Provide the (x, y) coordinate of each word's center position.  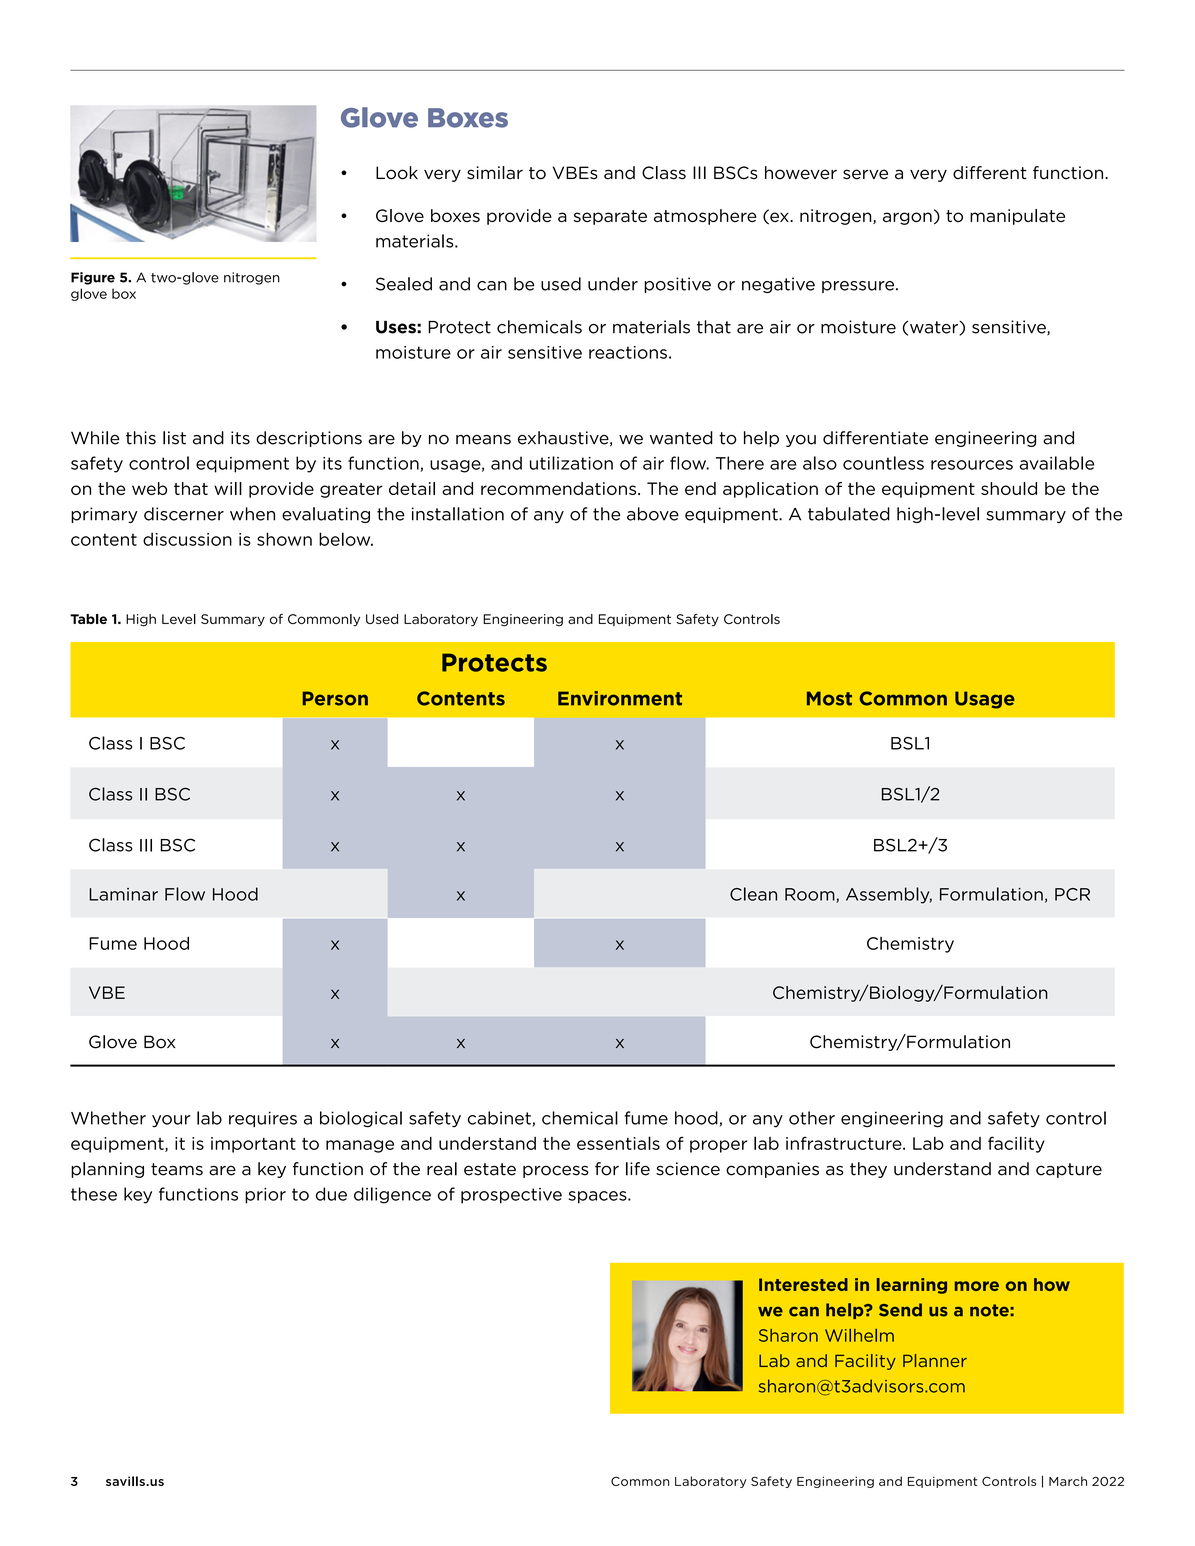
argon (907, 218)
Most (829, 698)
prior (265, 1196)
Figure (93, 278)
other (812, 1118)
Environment (620, 698)
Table (88, 619)
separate (610, 217)
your (171, 1121)
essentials (618, 1143)
